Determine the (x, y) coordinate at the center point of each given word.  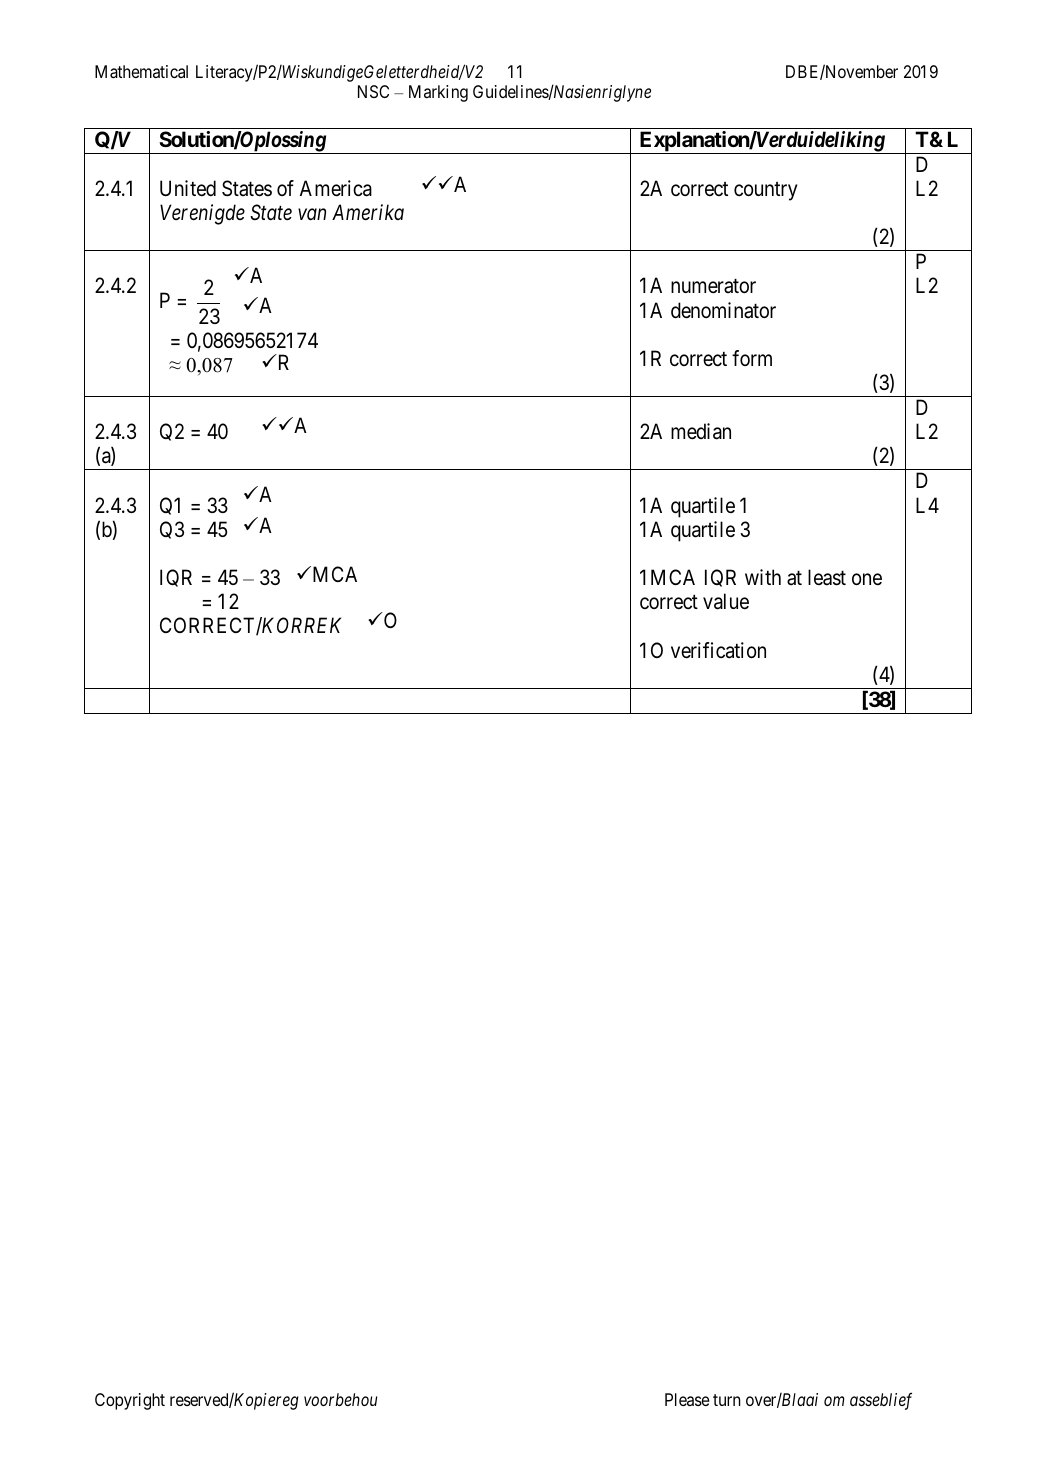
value (726, 601)
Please (687, 1399)
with (763, 577)
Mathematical (141, 71)
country (766, 191)
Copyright (130, 1401)
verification (718, 650)
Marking (438, 93)
